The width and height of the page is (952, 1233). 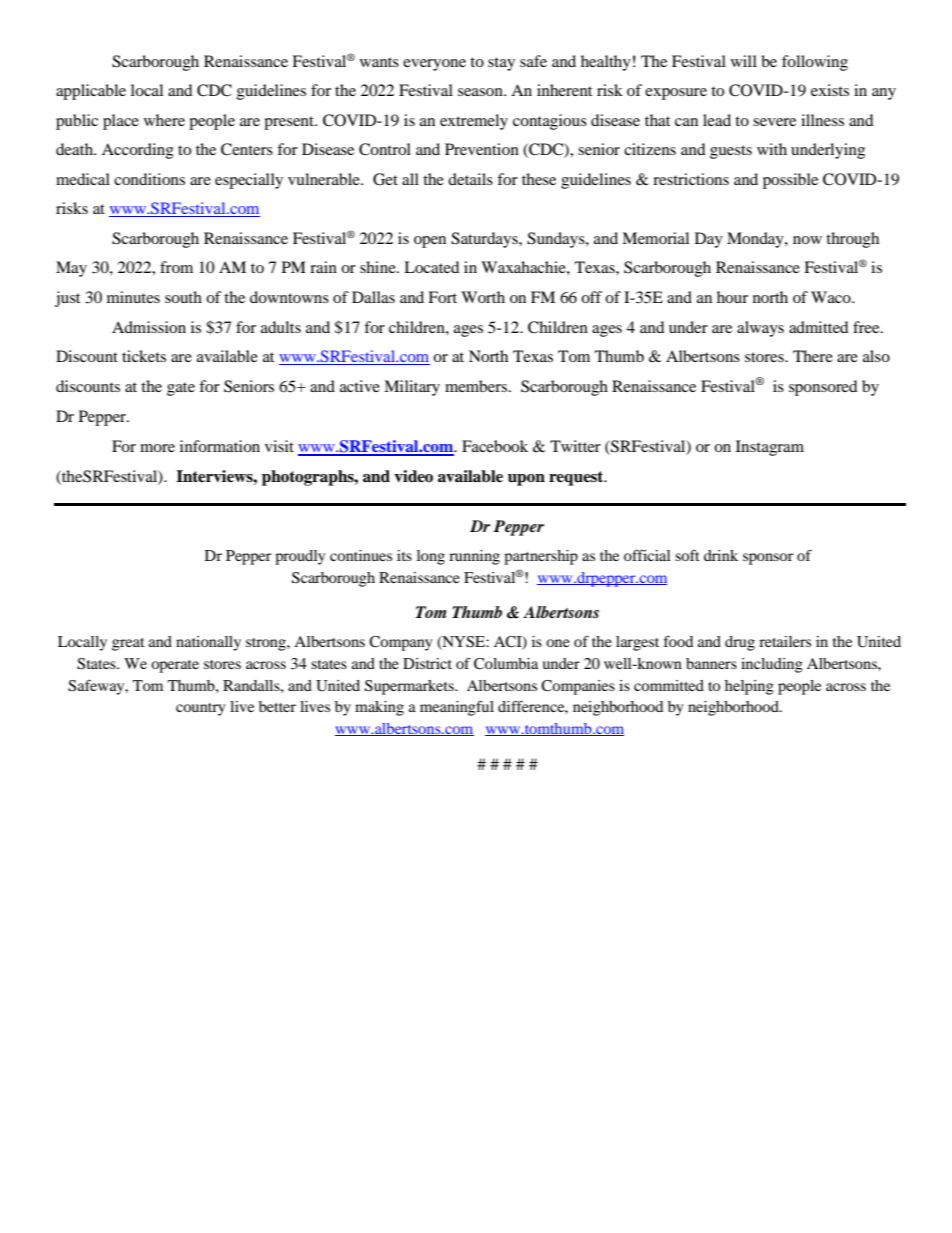 I want to click on operate, so click(x=175, y=666).
